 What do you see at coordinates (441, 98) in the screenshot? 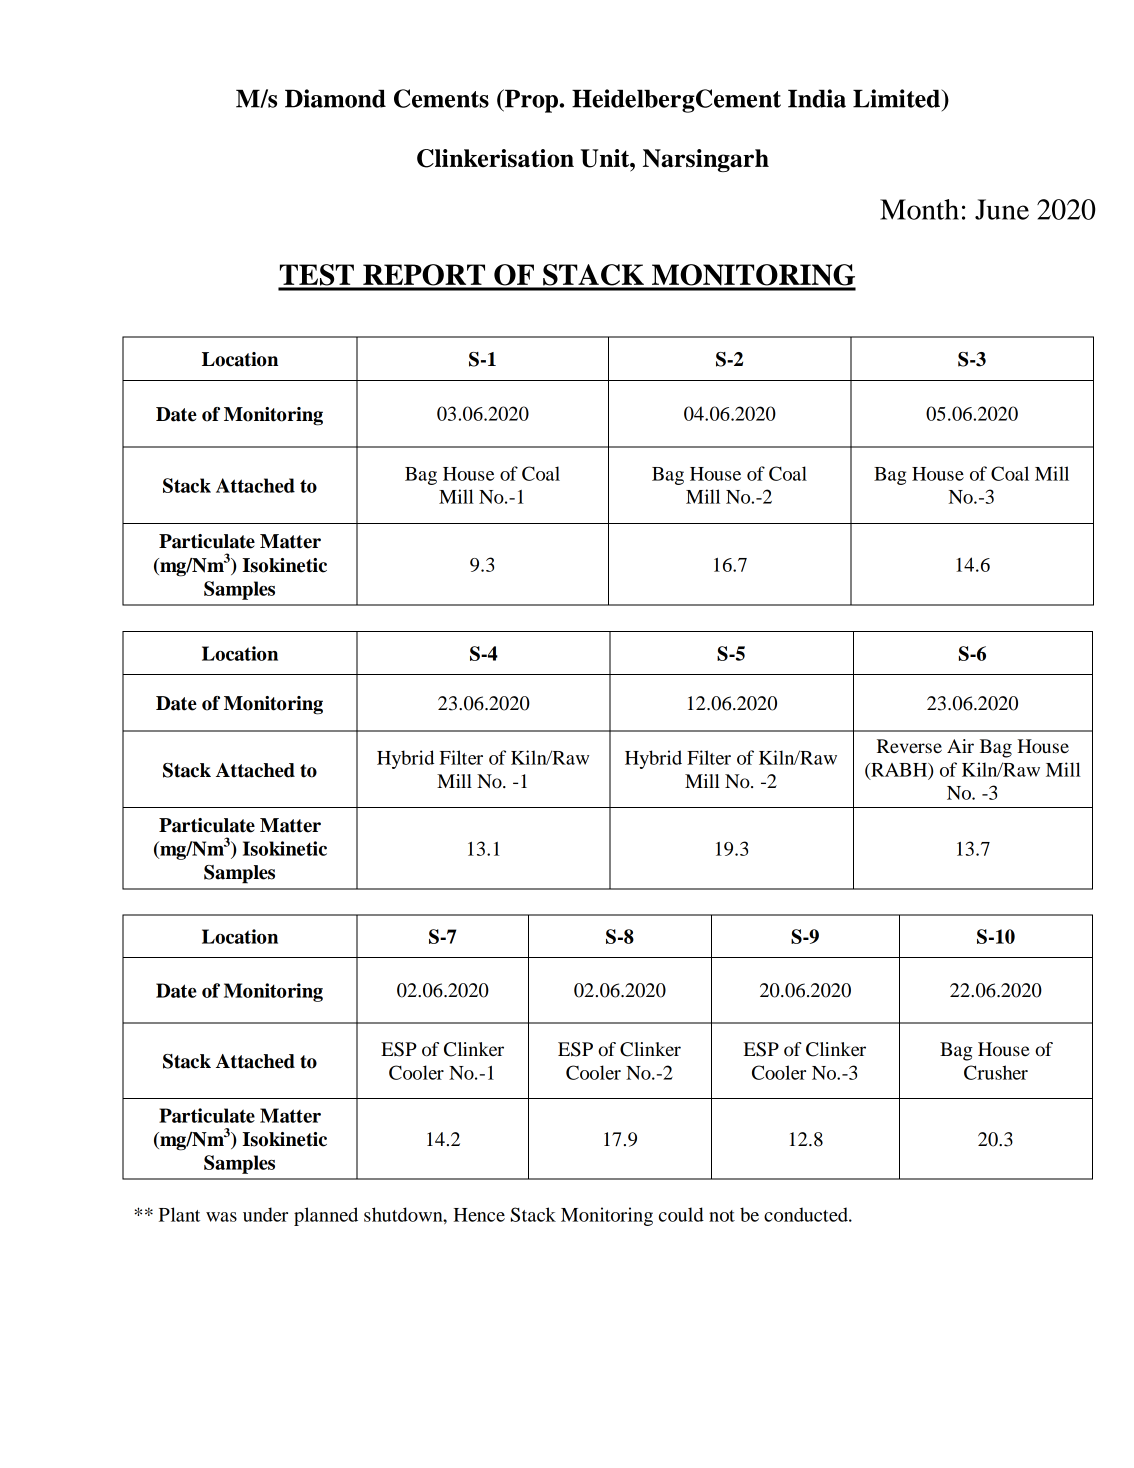
I see `Cements` at bounding box center [441, 98].
